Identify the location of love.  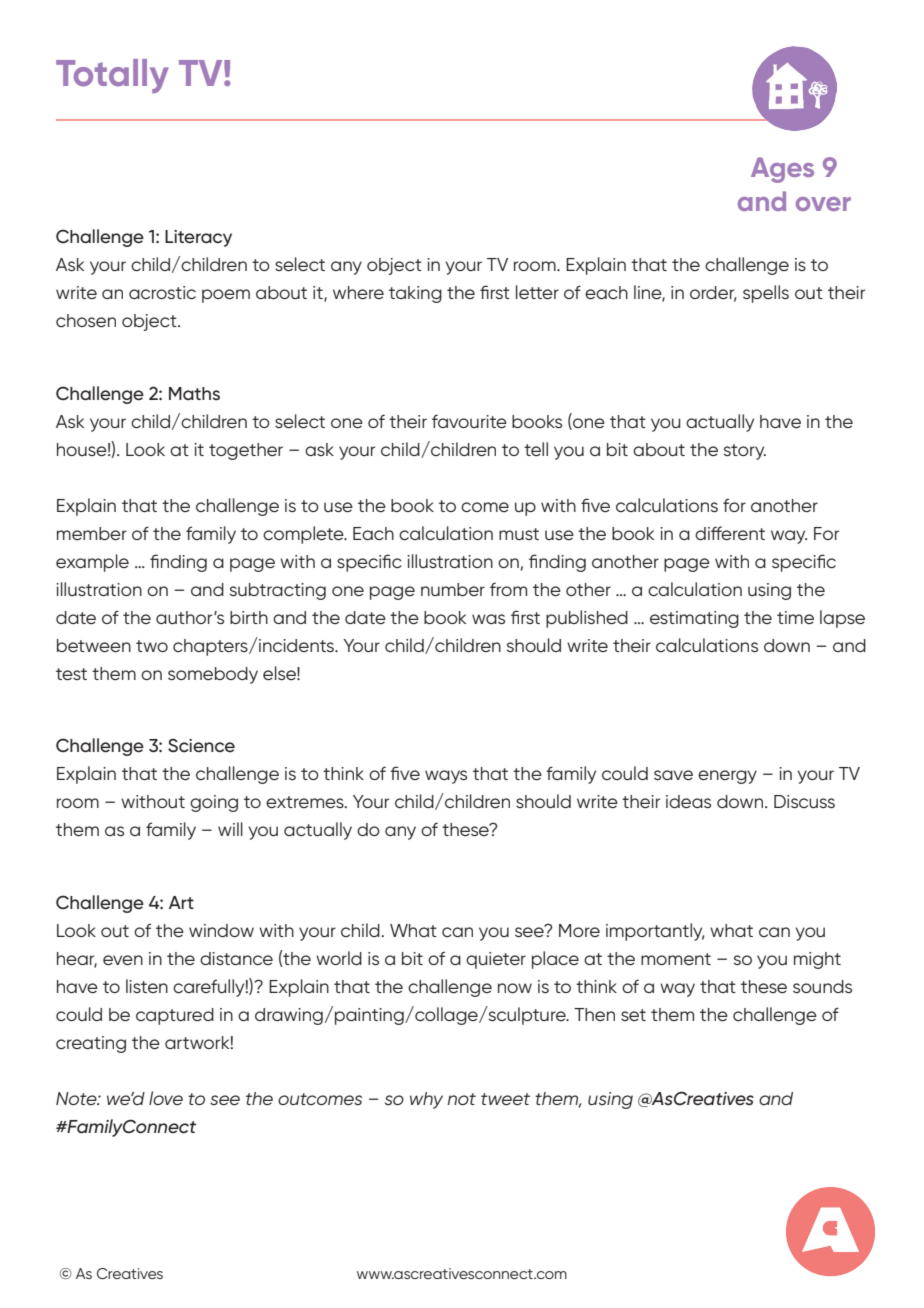
(166, 1098).
